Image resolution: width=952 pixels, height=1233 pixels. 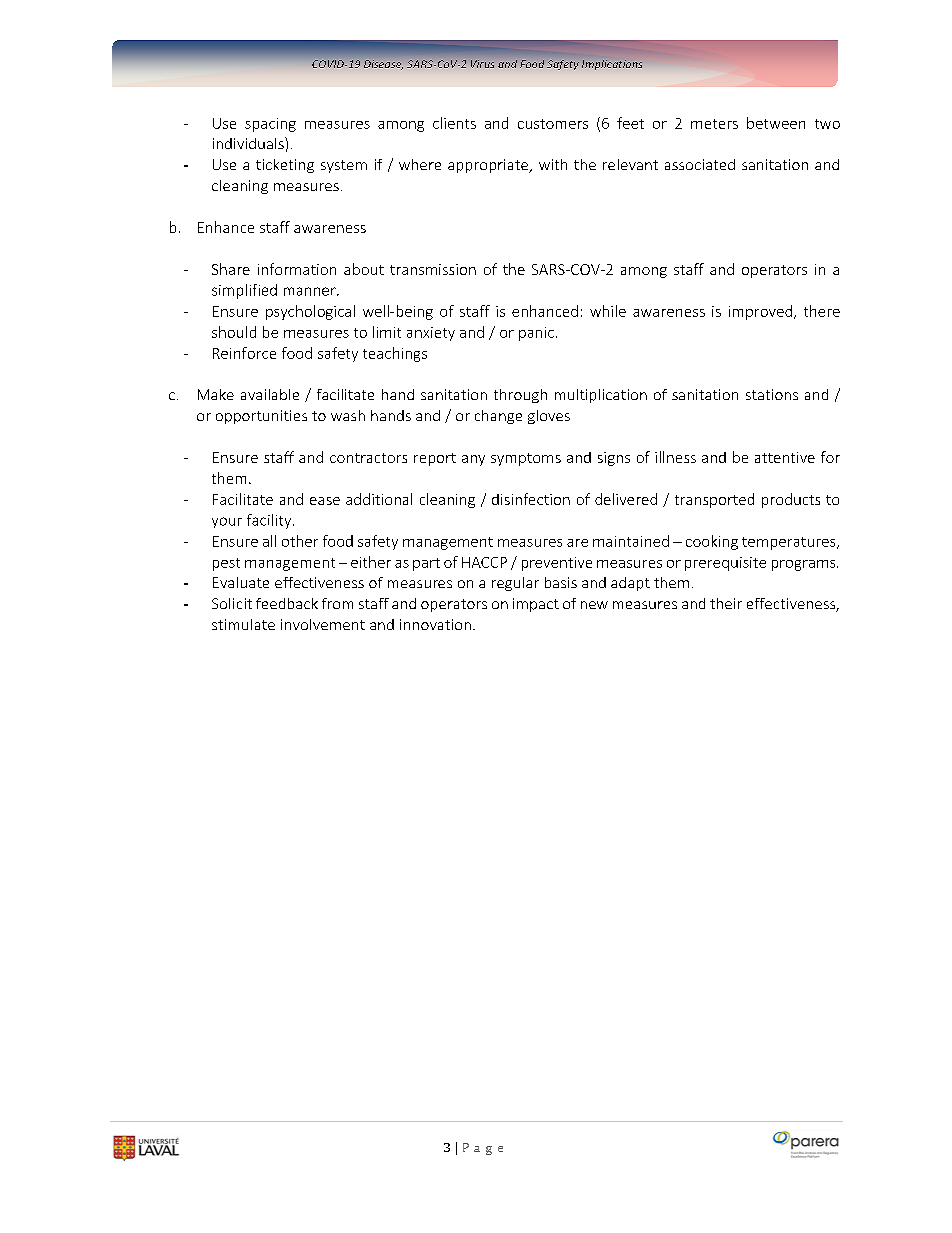 I want to click on improved, so click(x=760, y=312).
